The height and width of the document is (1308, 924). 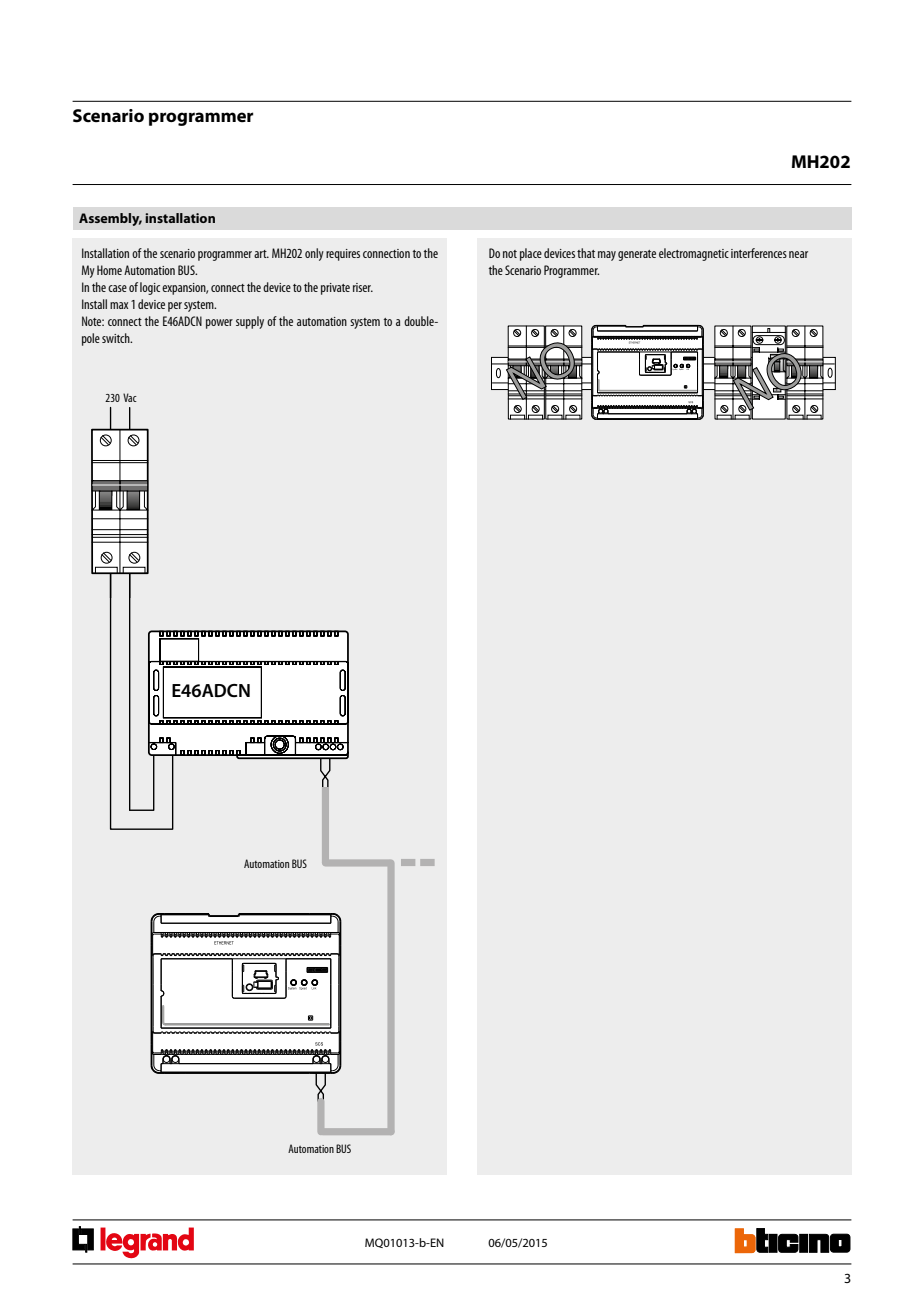 What do you see at coordinates (130, 397) in the document?
I see `Vac` at bounding box center [130, 397].
